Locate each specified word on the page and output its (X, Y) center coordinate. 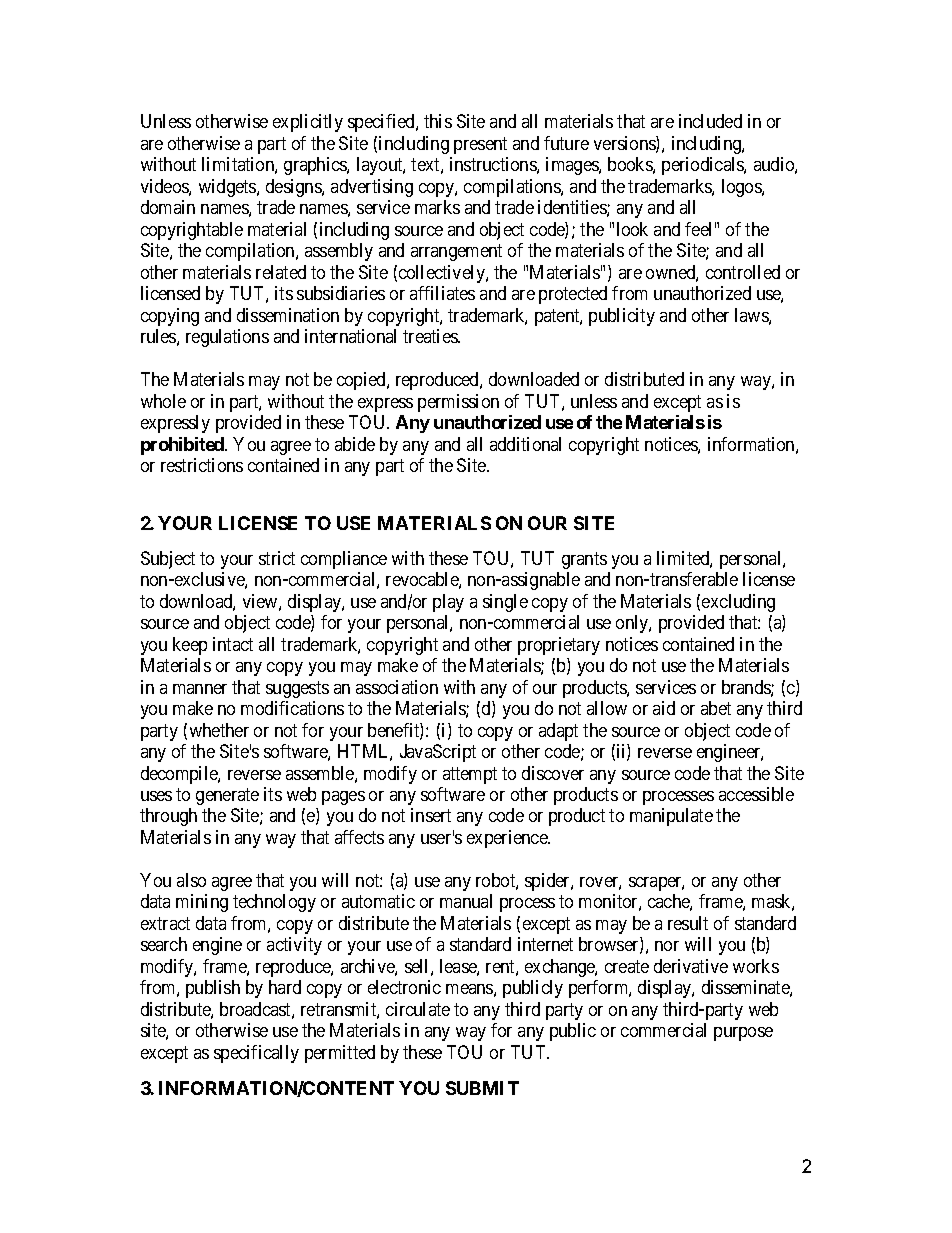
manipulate (671, 817)
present (480, 145)
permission (458, 403)
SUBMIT (482, 1088)
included (710, 121)
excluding (738, 603)
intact (233, 644)
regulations (227, 338)
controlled (743, 272)
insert (431, 815)
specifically (256, 1054)
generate (227, 796)
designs (294, 188)
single (505, 603)
